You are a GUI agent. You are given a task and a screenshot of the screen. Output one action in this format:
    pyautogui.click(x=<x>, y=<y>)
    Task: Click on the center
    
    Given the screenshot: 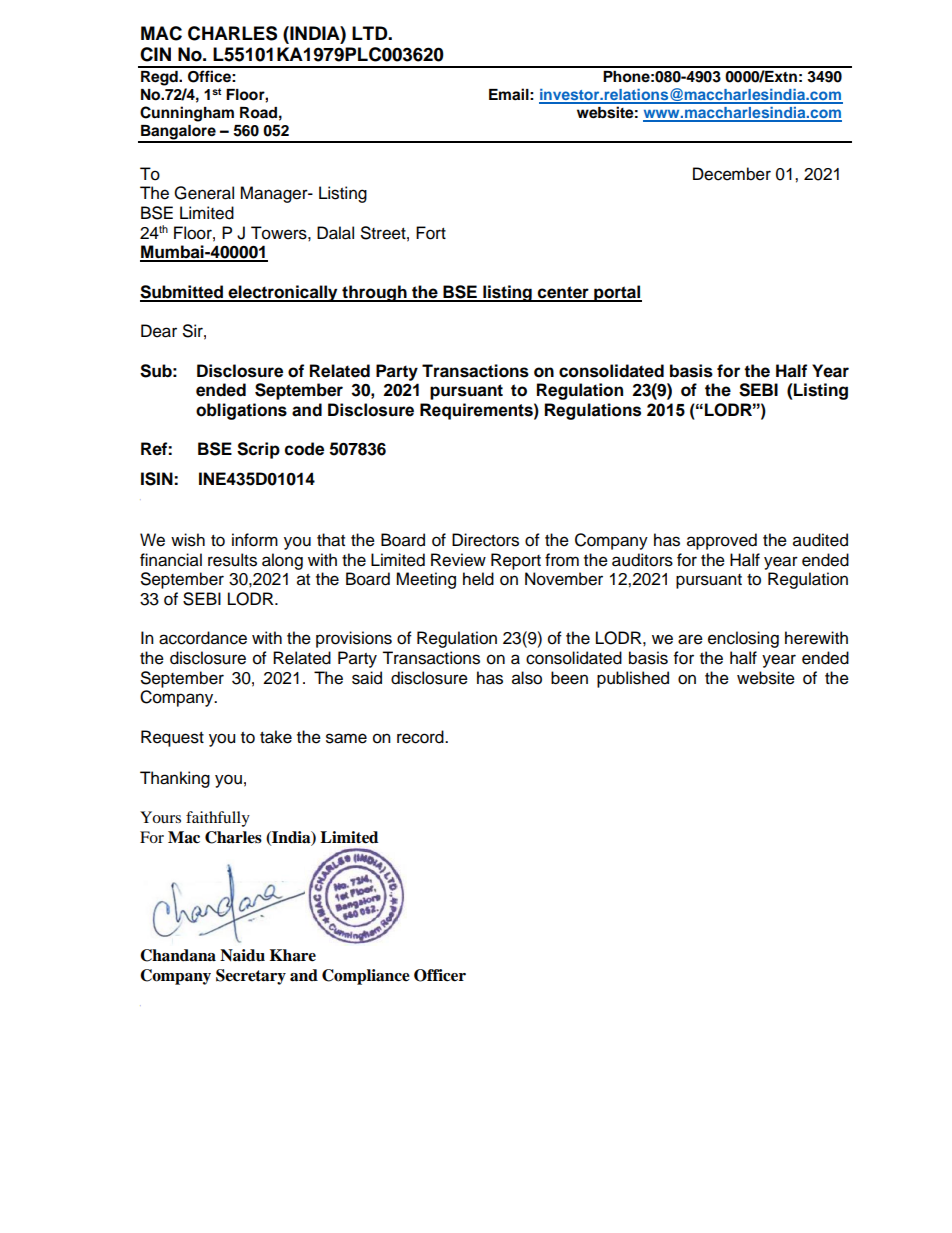 What is the action you would take?
    pyautogui.click(x=563, y=293)
